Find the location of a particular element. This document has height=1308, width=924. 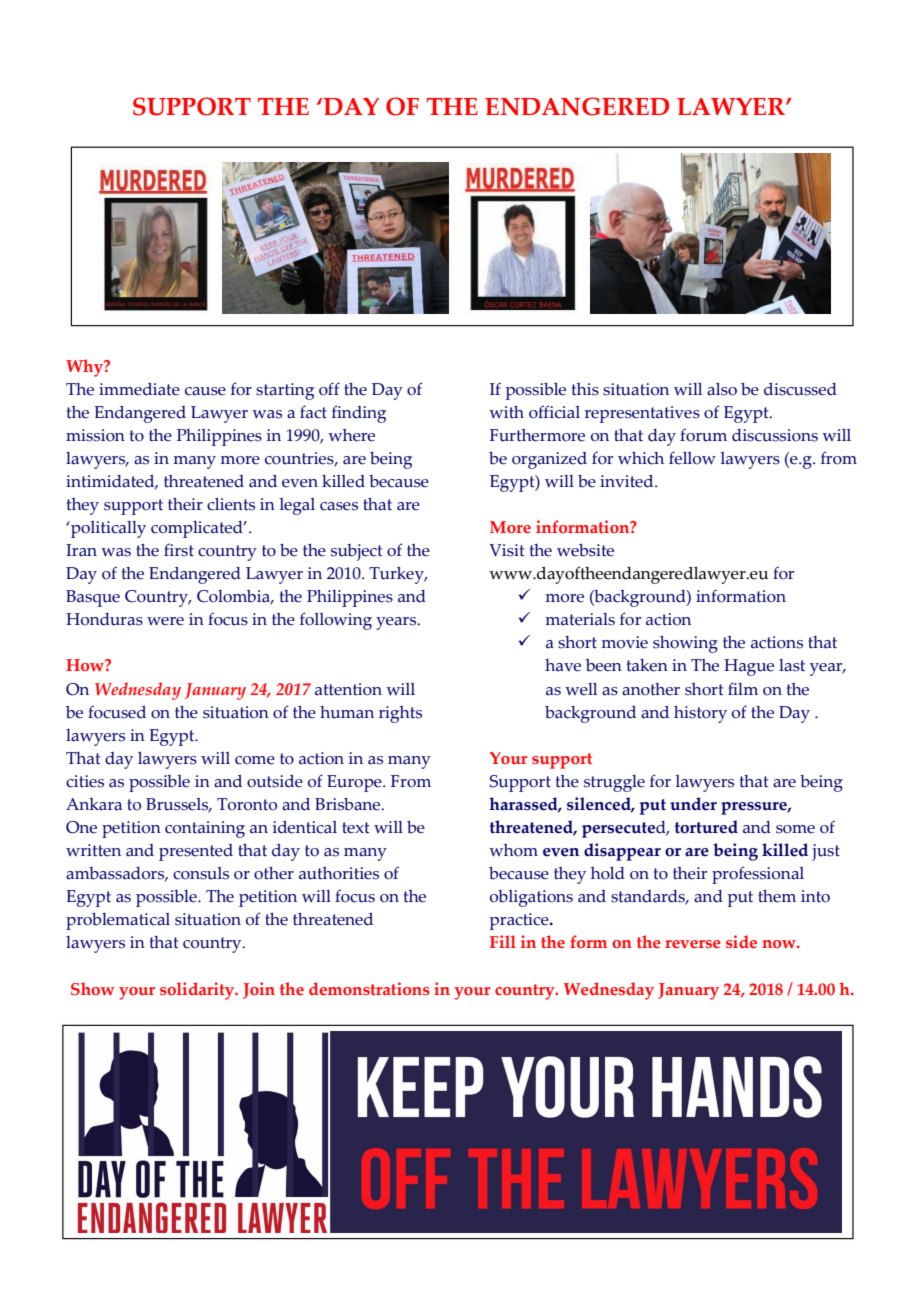

immediate is located at coordinates (139, 389).
